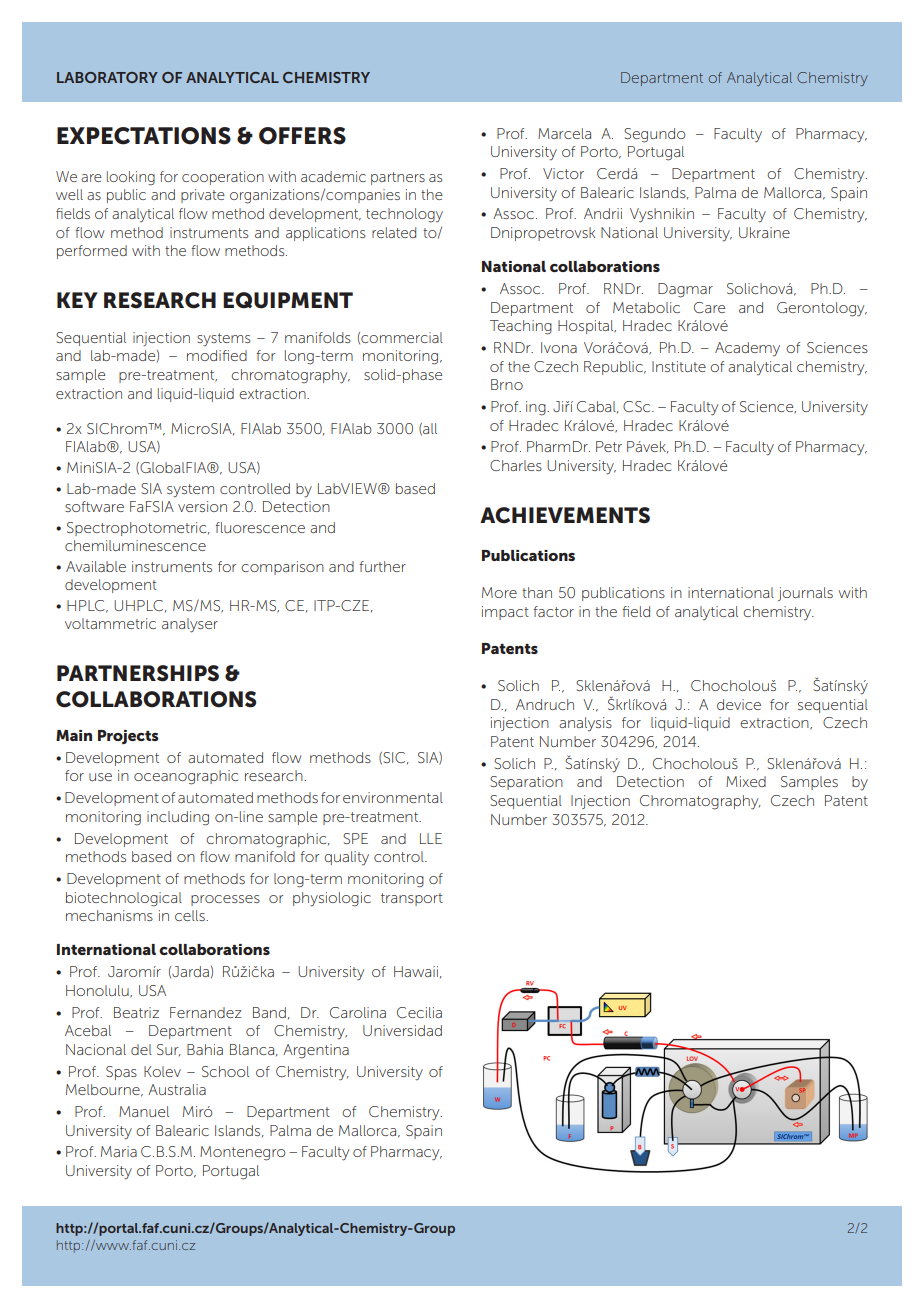 The image size is (924, 1308). I want to click on Marcela, so click(564, 133).
